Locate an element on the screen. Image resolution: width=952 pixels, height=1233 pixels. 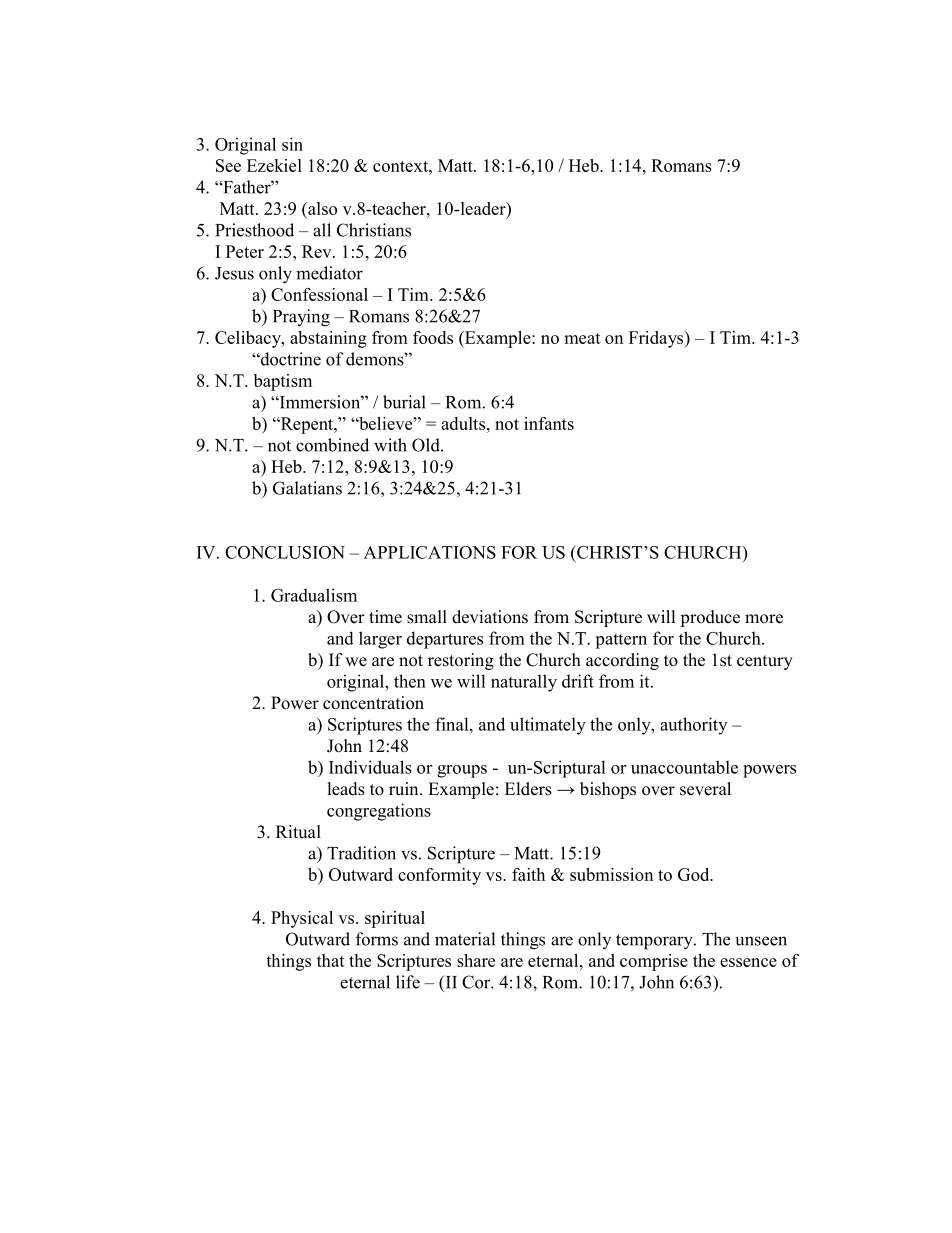
also is located at coordinates (321, 210).
